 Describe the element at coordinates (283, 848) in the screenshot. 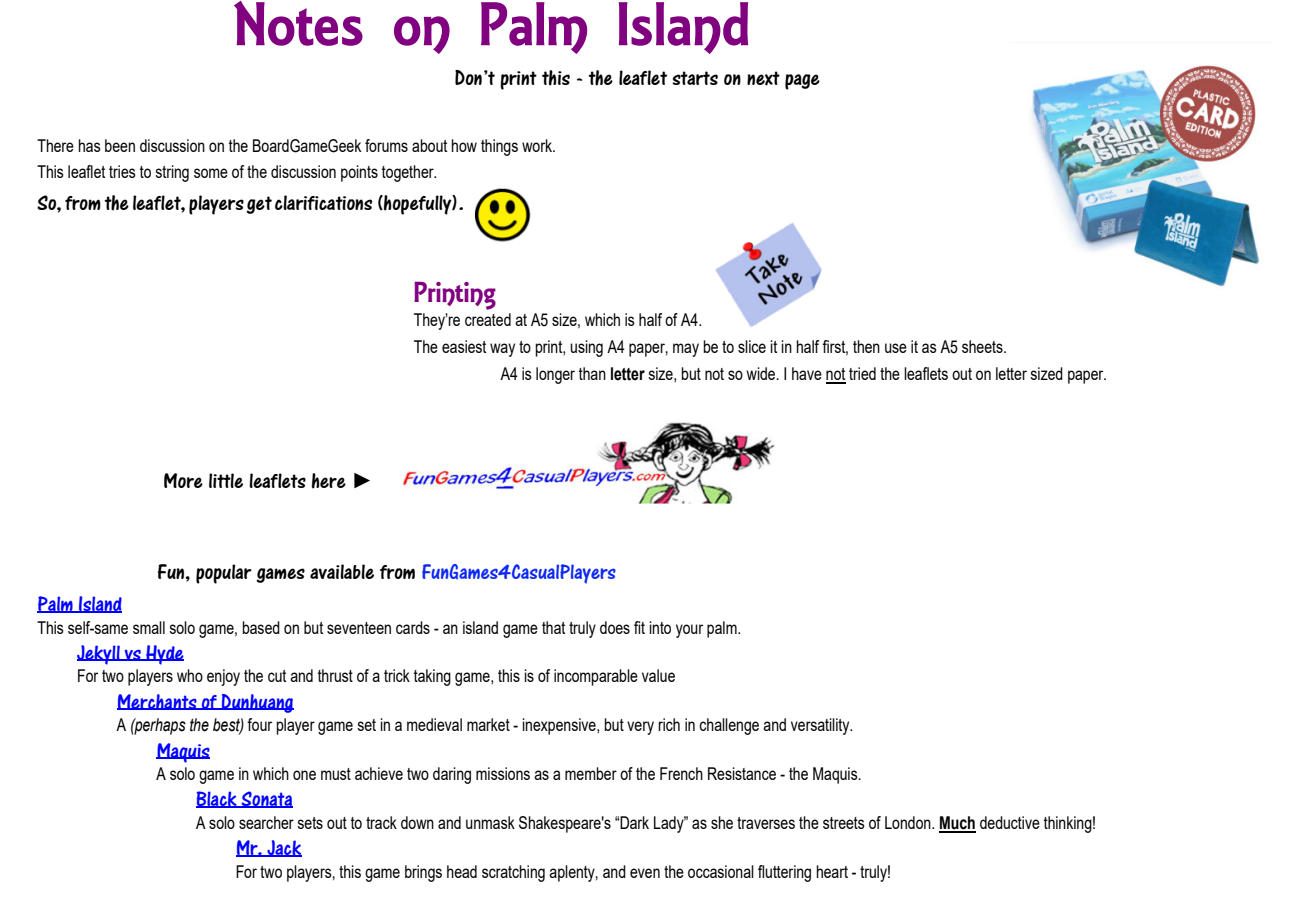

I see `Jack` at that location.
